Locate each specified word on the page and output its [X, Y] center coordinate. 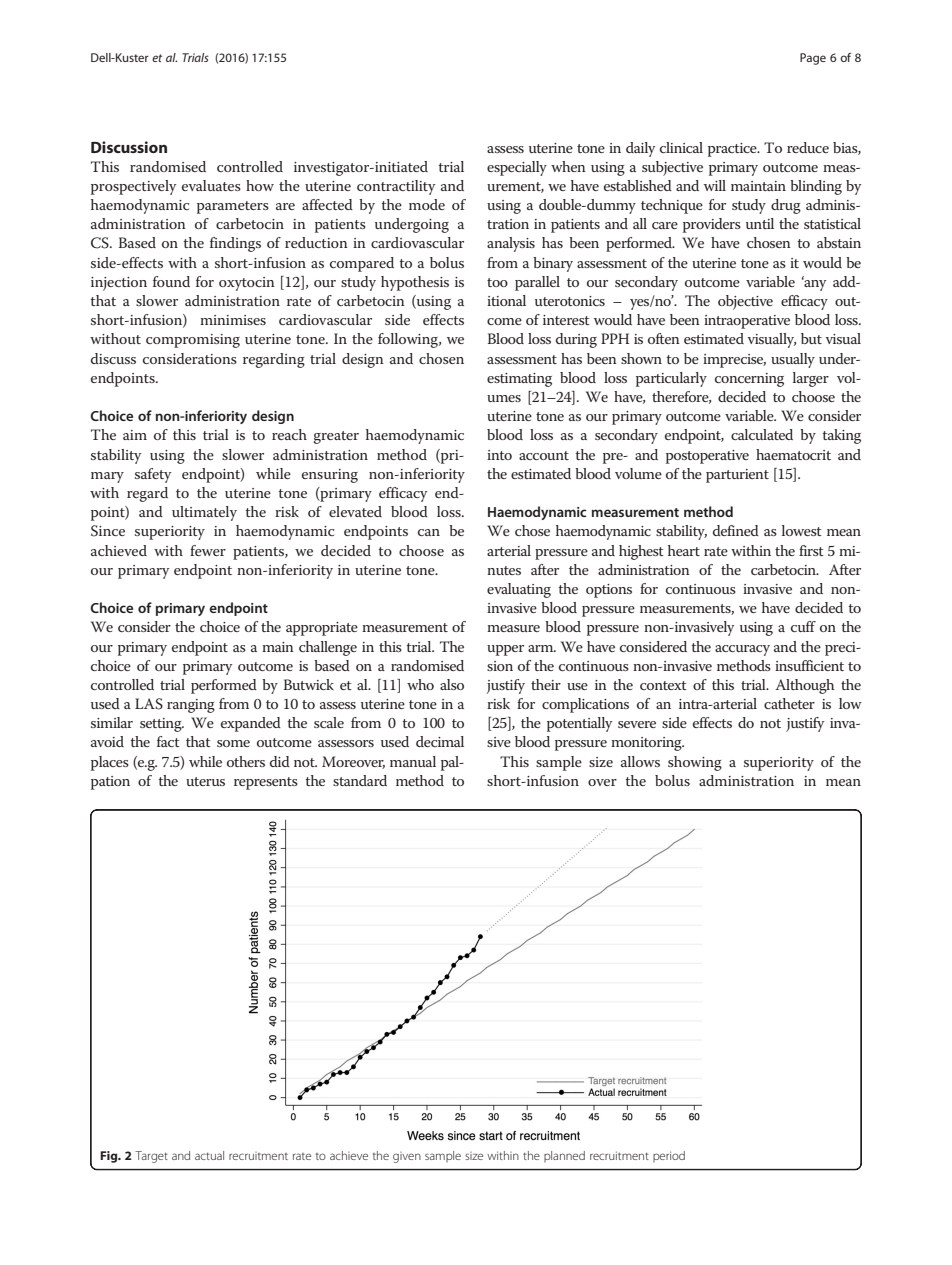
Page [813, 59]
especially [517, 168]
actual [209, 1155]
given [407, 1157]
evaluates [211, 185]
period [669, 1156]
